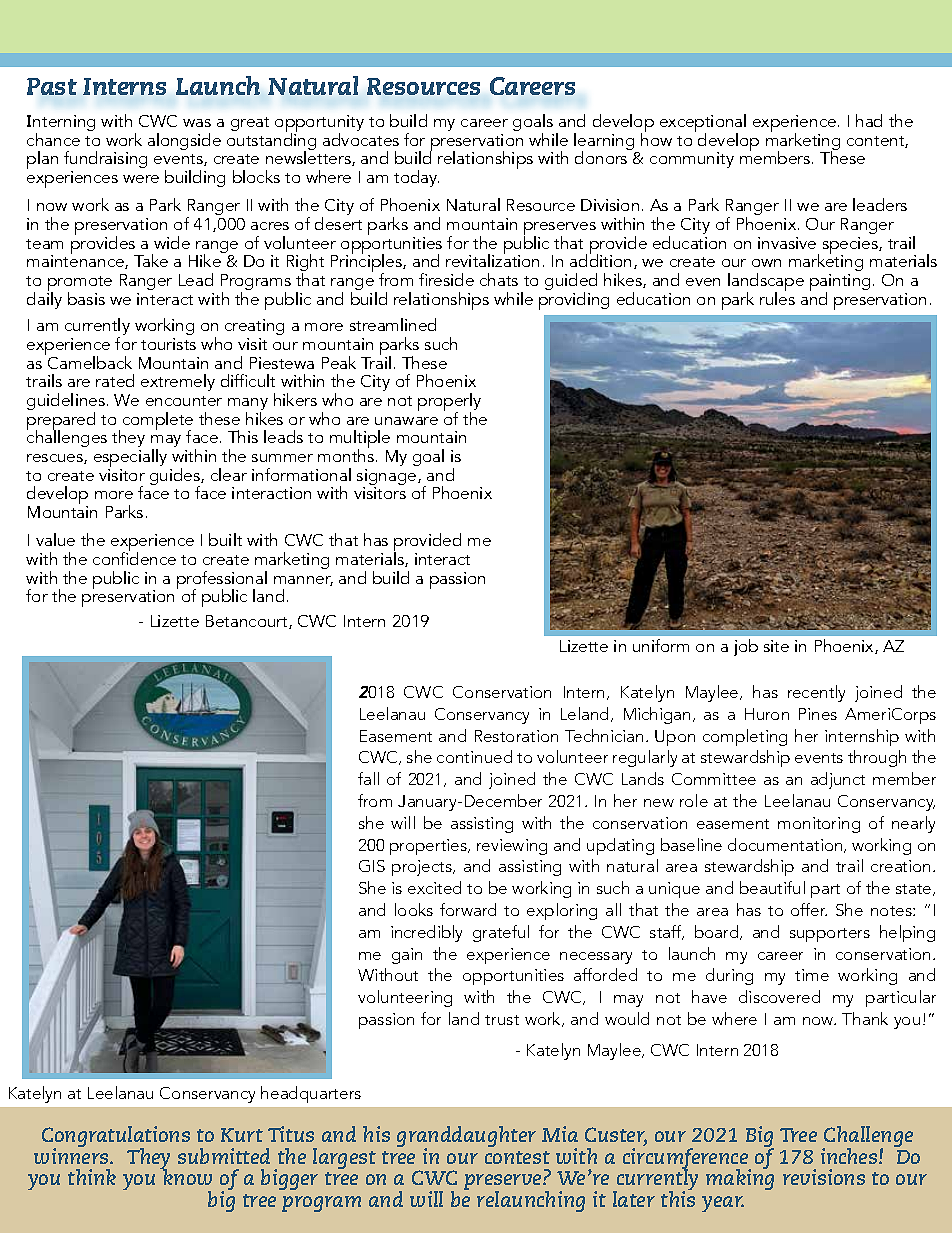 The height and width of the screenshot is (1233, 952). Describe the element at coordinates (777, 297) in the screenshot. I see `rules` at that location.
